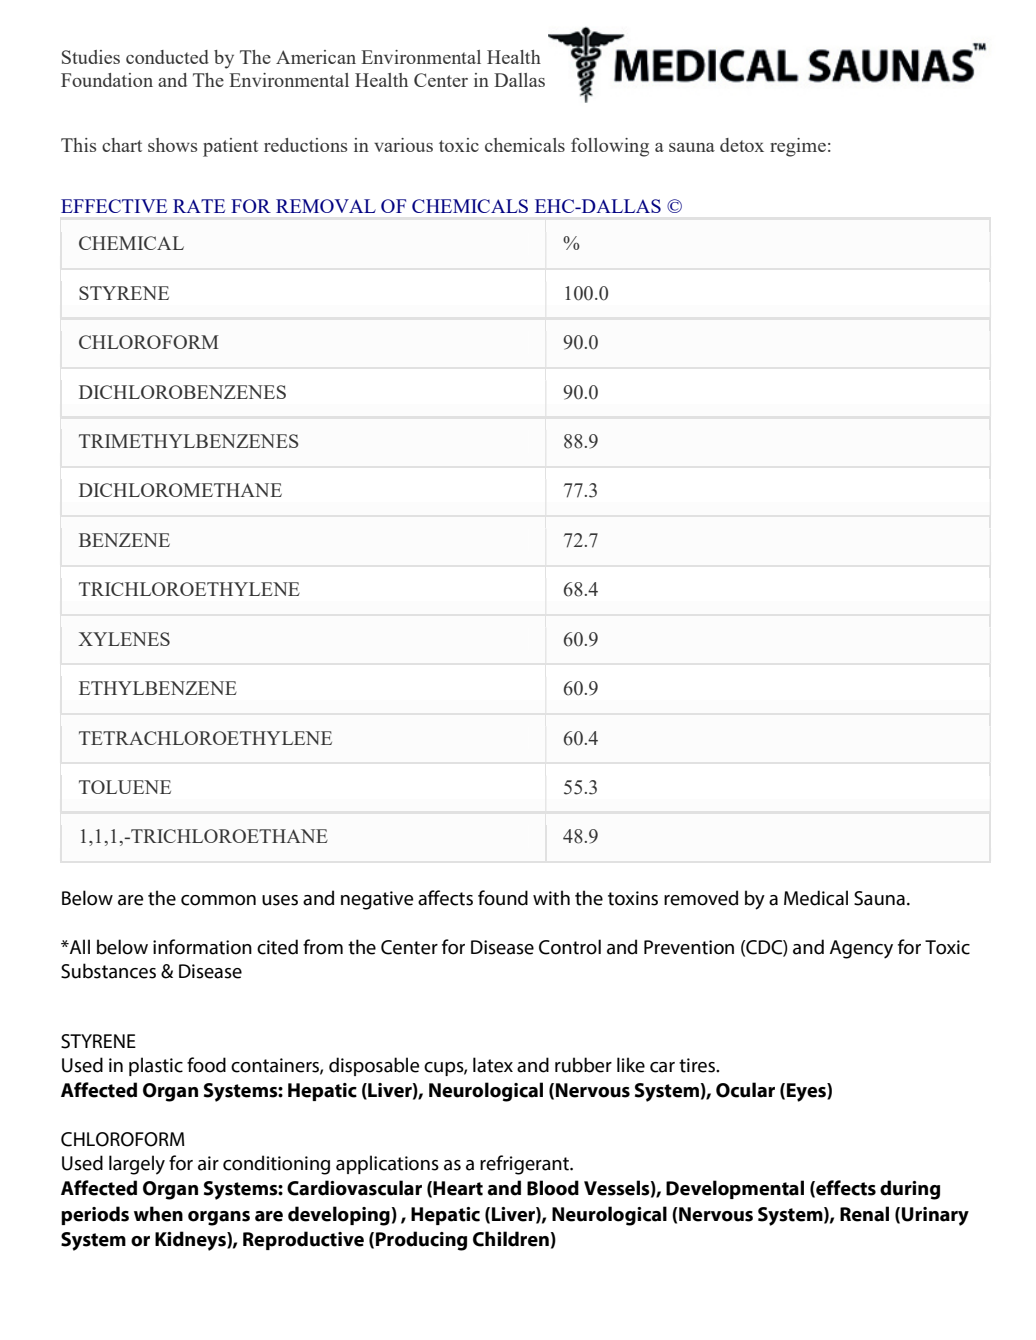  Describe the element at coordinates (180, 490) in the screenshot. I see `DICHLOROMETHANE` at that location.
